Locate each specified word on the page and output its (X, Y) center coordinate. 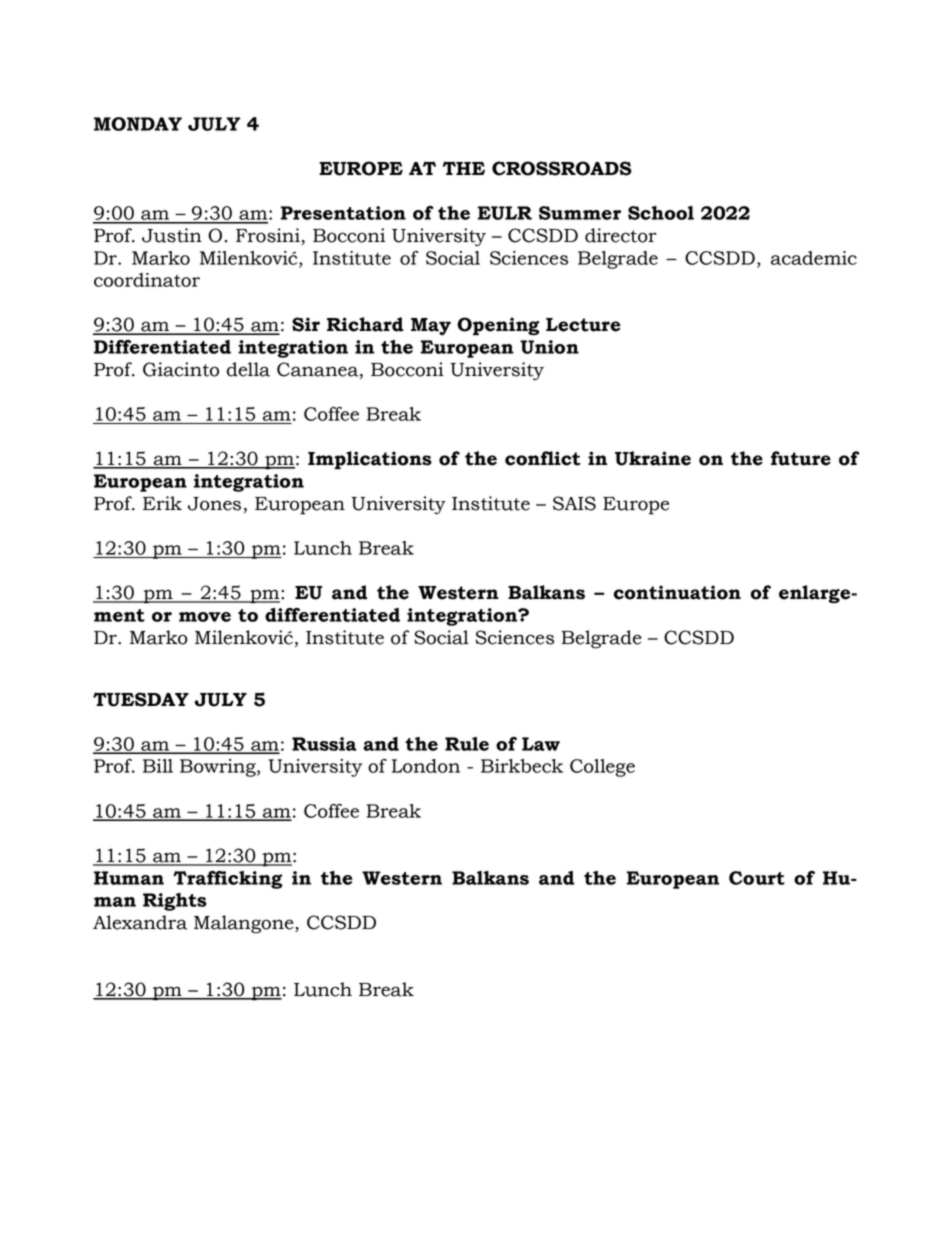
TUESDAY (141, 699)
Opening (498, 326)
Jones (214, 504)
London (426, 766)
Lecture (583, 325)
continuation (677, 592)
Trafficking (228, 880)
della (248, 369)
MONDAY (138, 124)
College (602, 768)
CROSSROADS (562, 168)
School (661, 213)
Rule (467, 744)
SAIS (574, 503)
